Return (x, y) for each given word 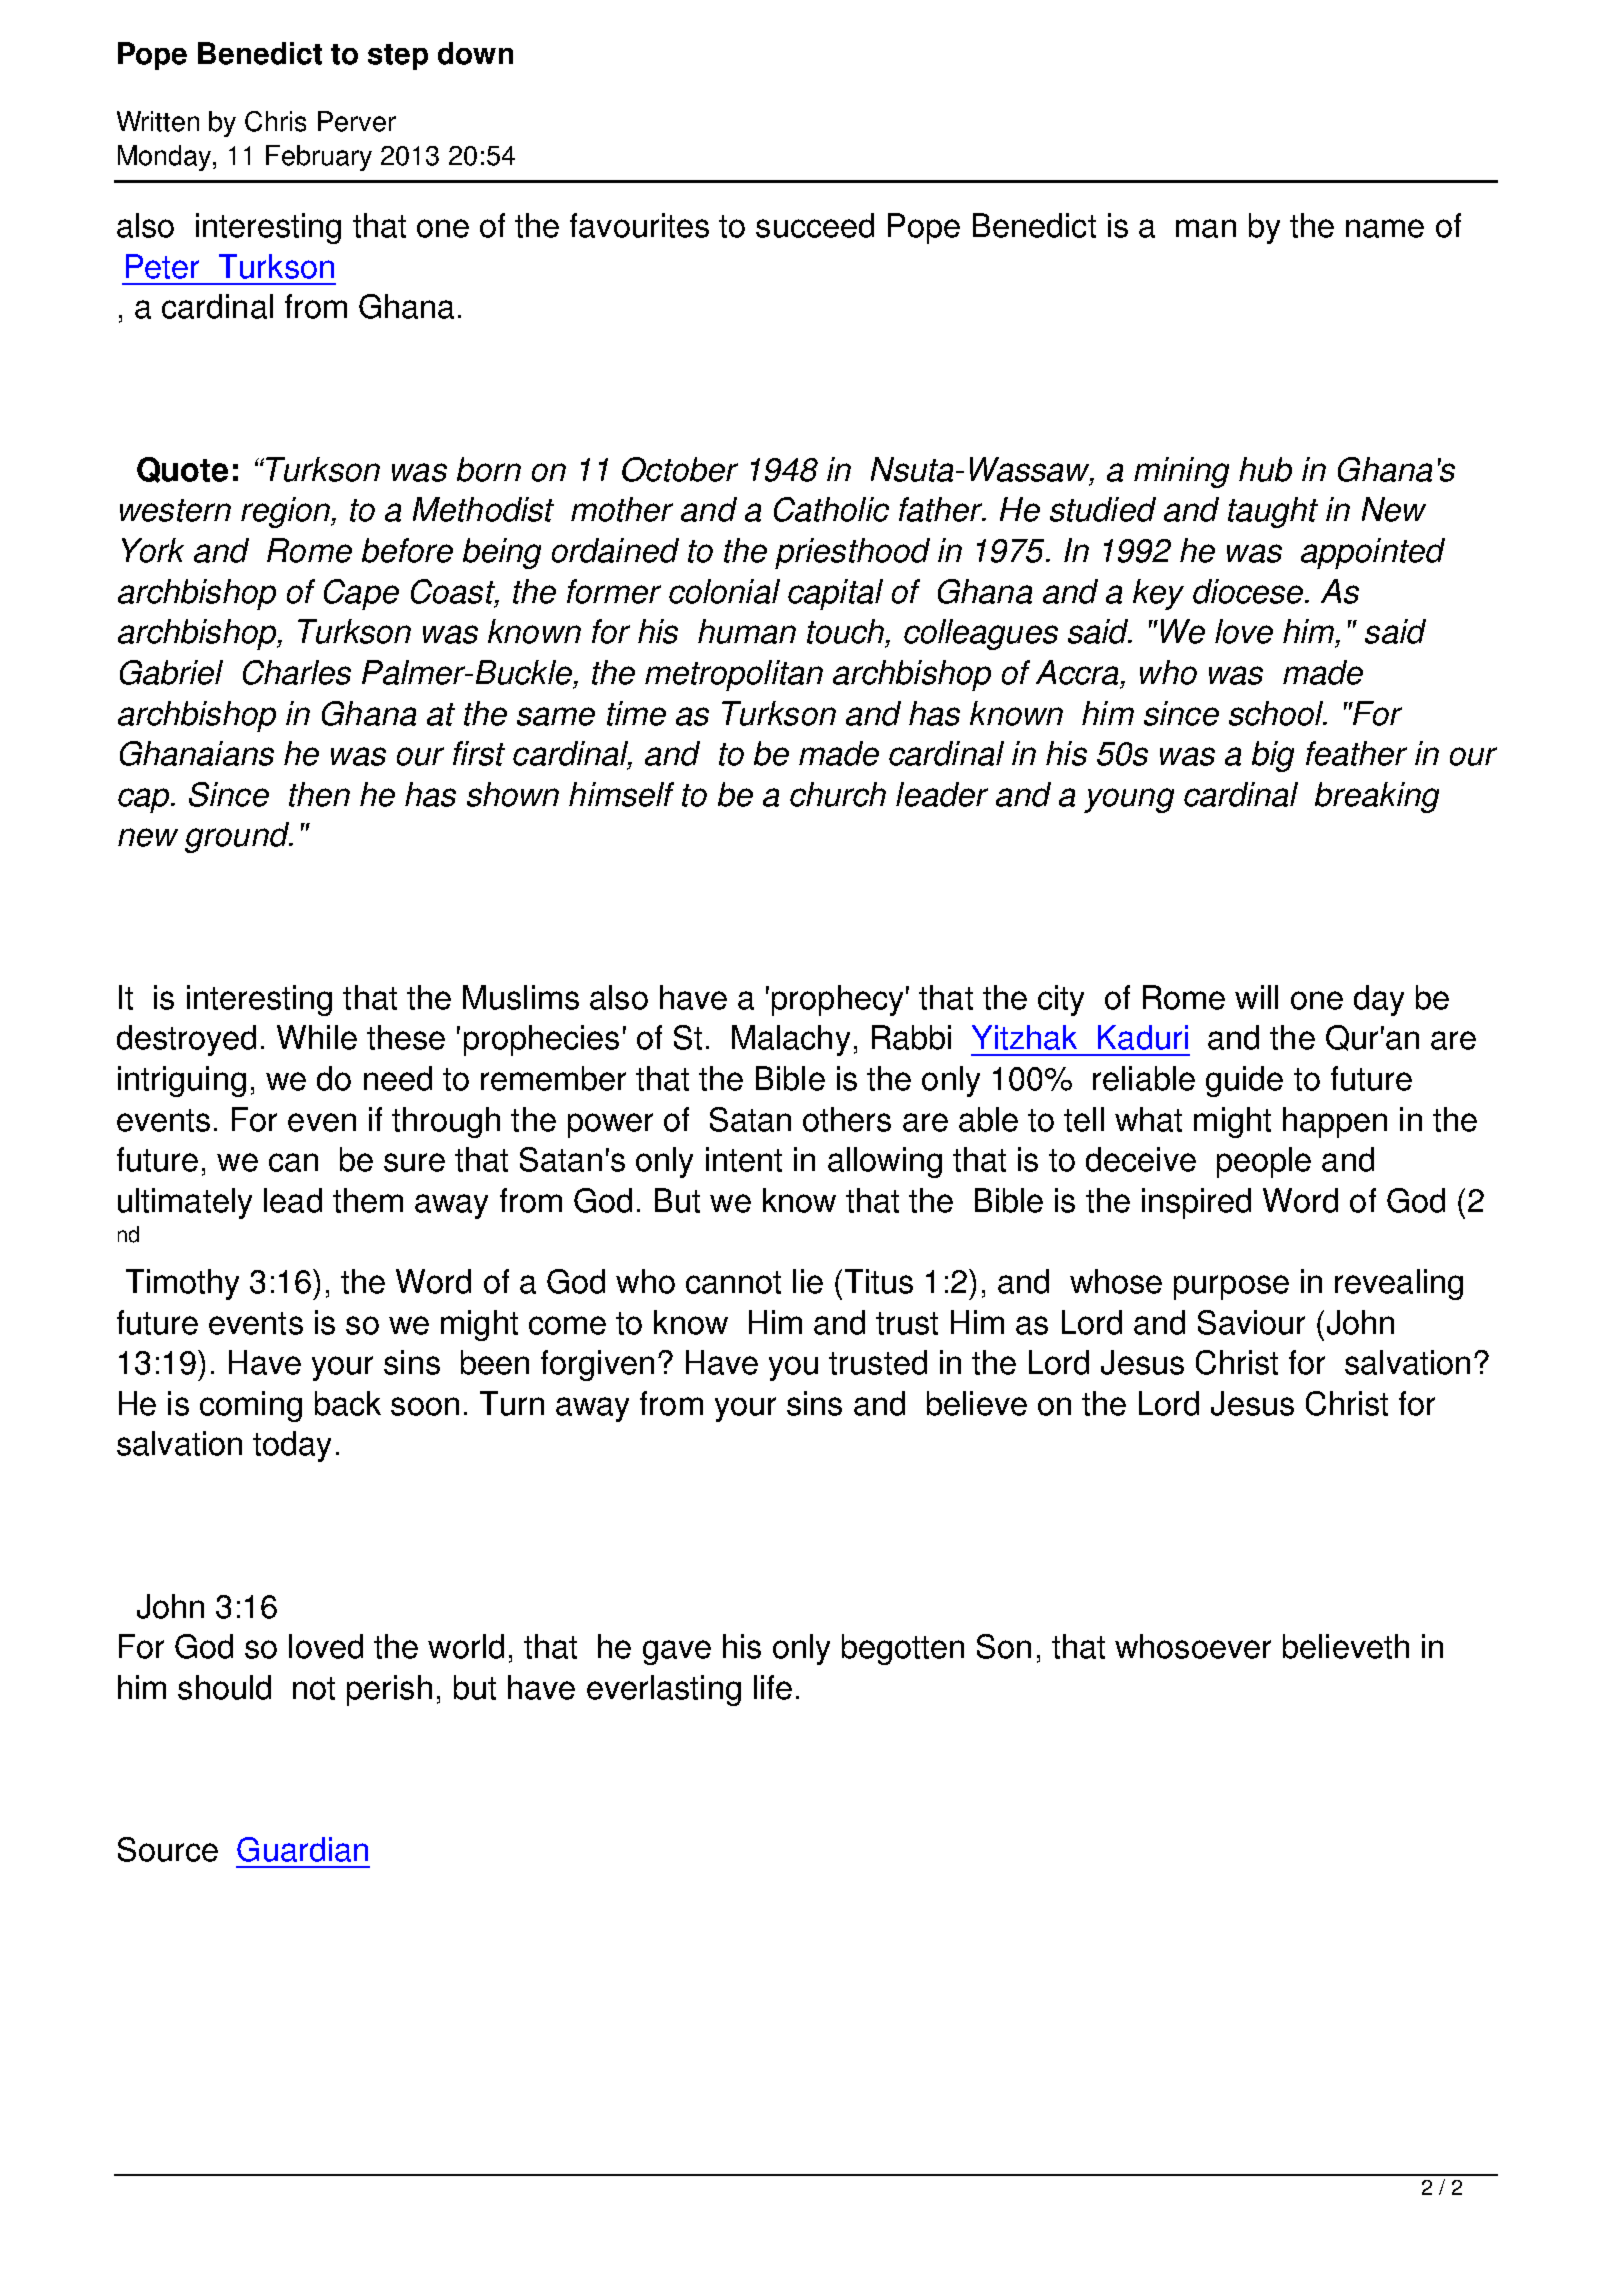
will (1256, 997)
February (319, 158)
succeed (815, 225)
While (317, 1037)
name (1385, 228)
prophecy (837, 1000)
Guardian (302, 1849)
